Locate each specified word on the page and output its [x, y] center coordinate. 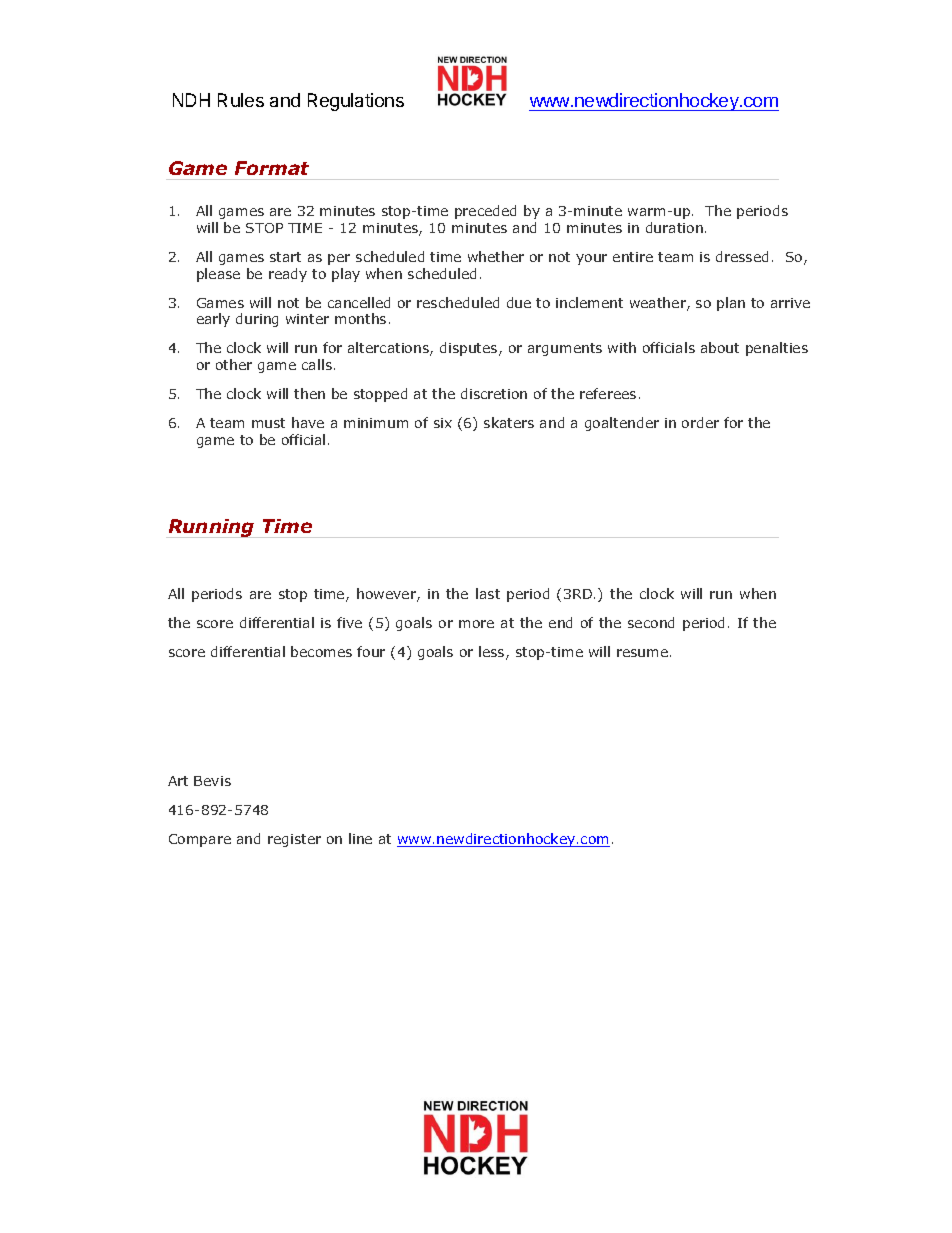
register [294, 840]
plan [731, 304]
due [519, 302]
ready [288, 275]
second [651, 622]
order [700, 422]
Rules [241, 100]
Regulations [356, 102]
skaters [509, 422]
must [268, 423]
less [493, 653]
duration [674, 227]
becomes [321, 651]
